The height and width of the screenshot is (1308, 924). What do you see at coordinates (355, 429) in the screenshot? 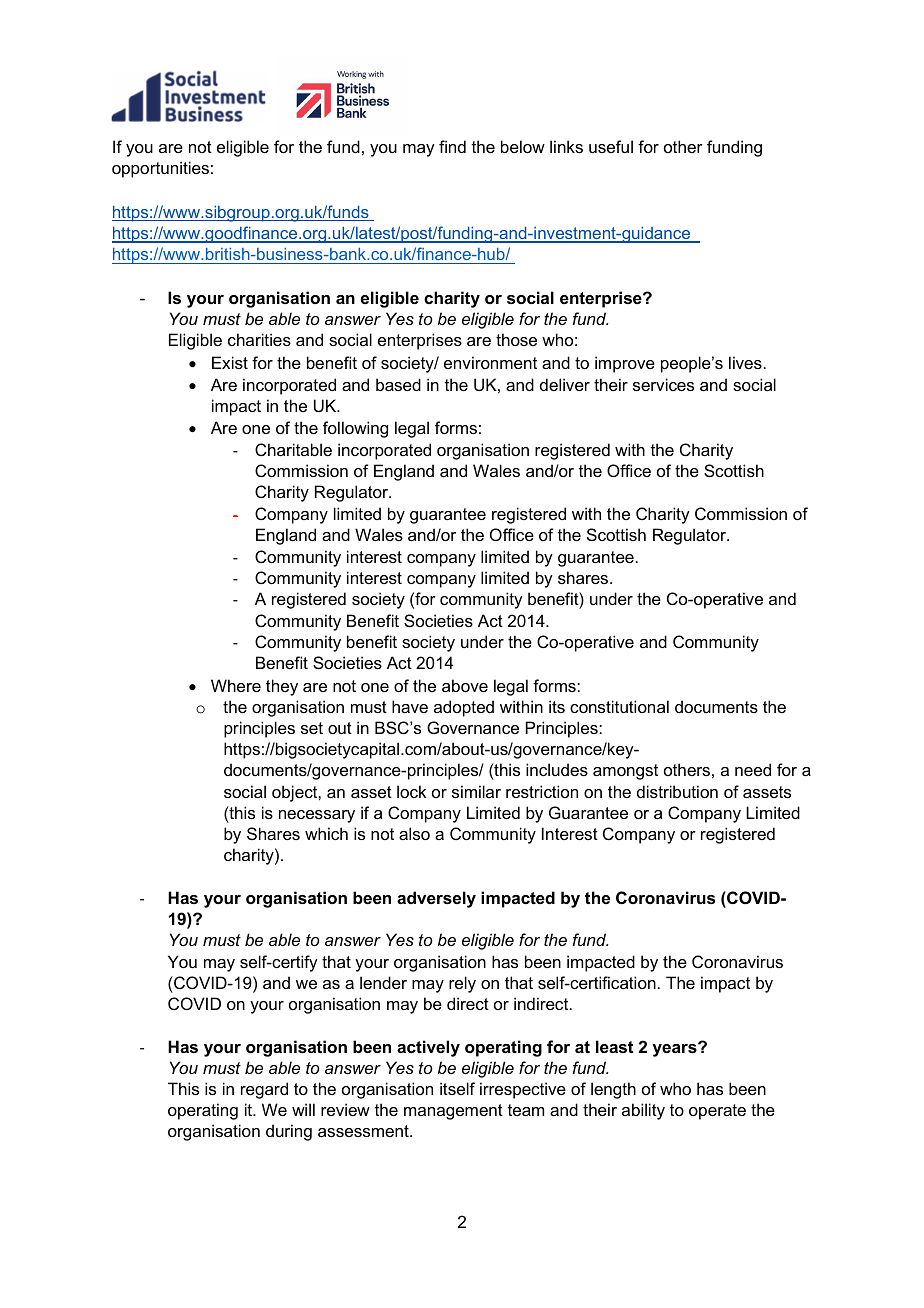
I see `following` at bounding box center [355, 429].
